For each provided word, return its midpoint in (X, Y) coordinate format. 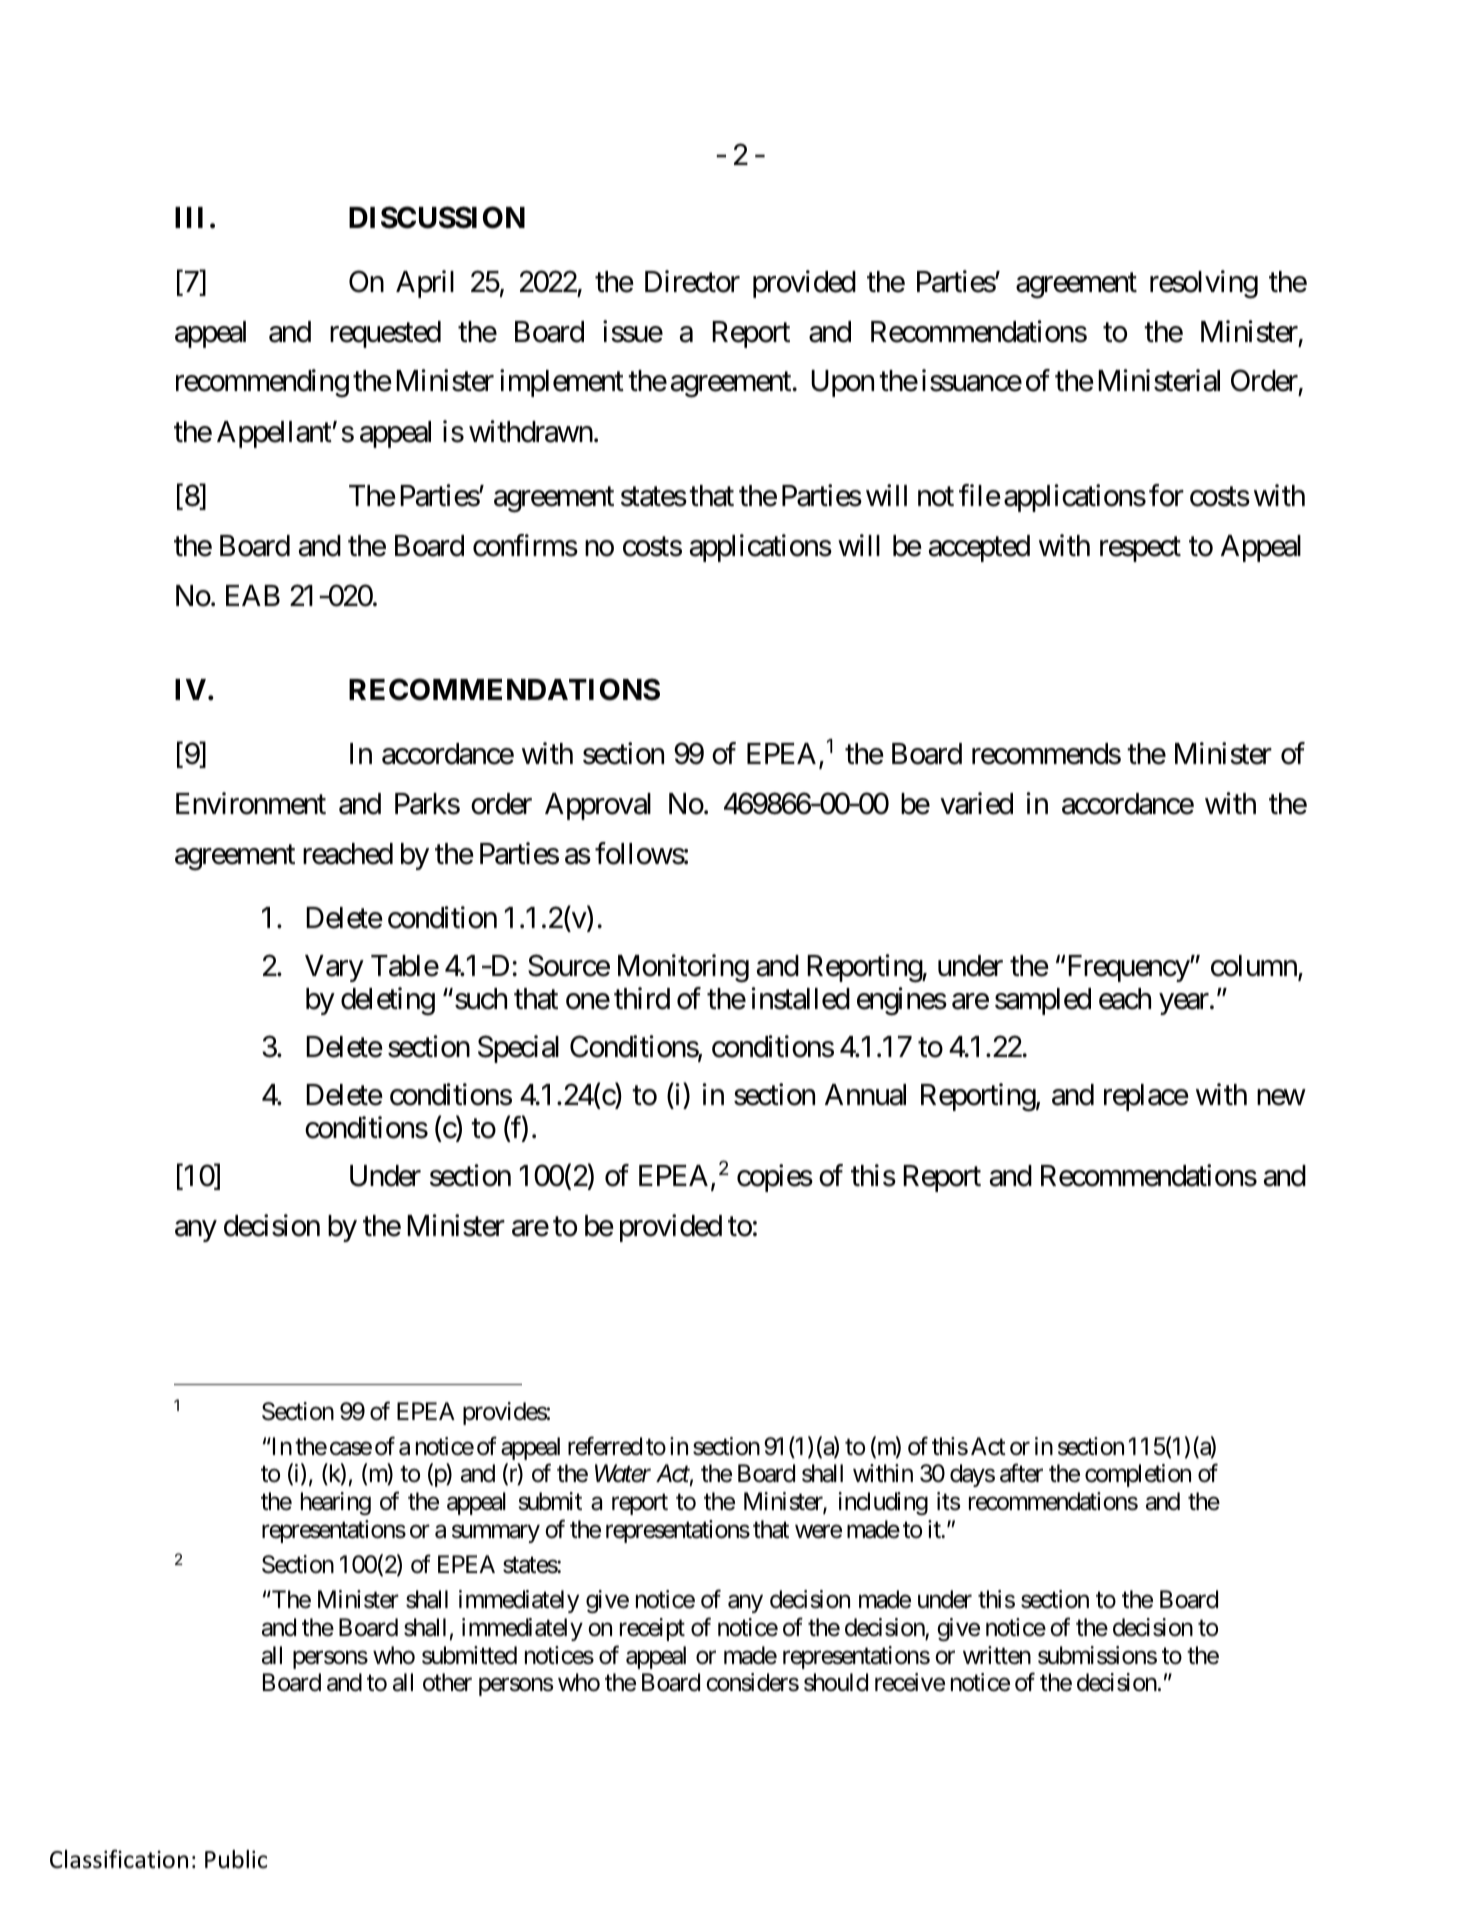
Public (236, 1859)
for (1166, 495)
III (189, 217)
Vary (334, 968)
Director (692, 281)
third (642, 999)
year (1185, 1004)
